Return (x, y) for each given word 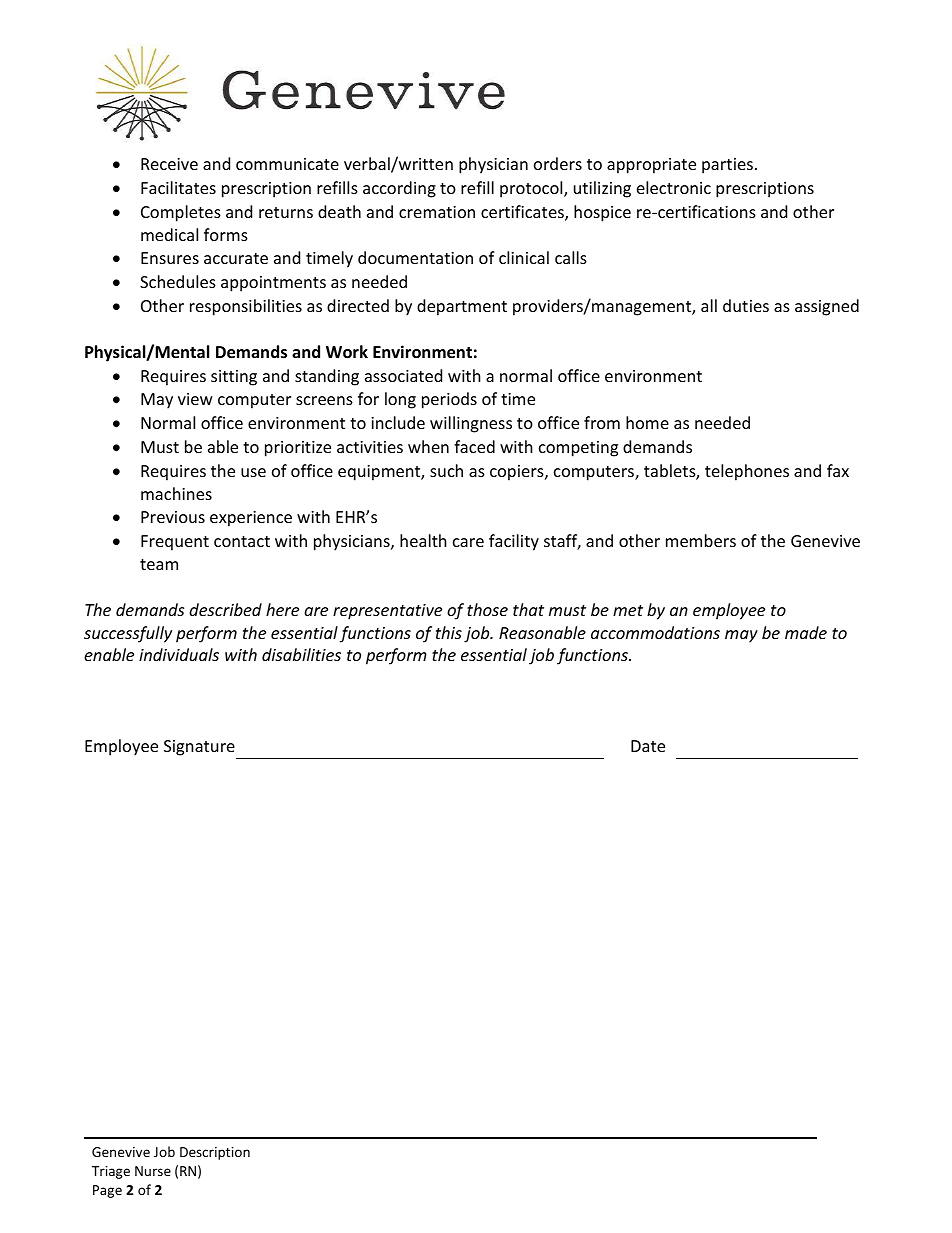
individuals (179, 654)
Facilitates (178, 187)
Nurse (153, 1171)
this (449, 632)
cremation (437, 212)
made (806, 632)
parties (727, 166)
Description (215, 1153)
